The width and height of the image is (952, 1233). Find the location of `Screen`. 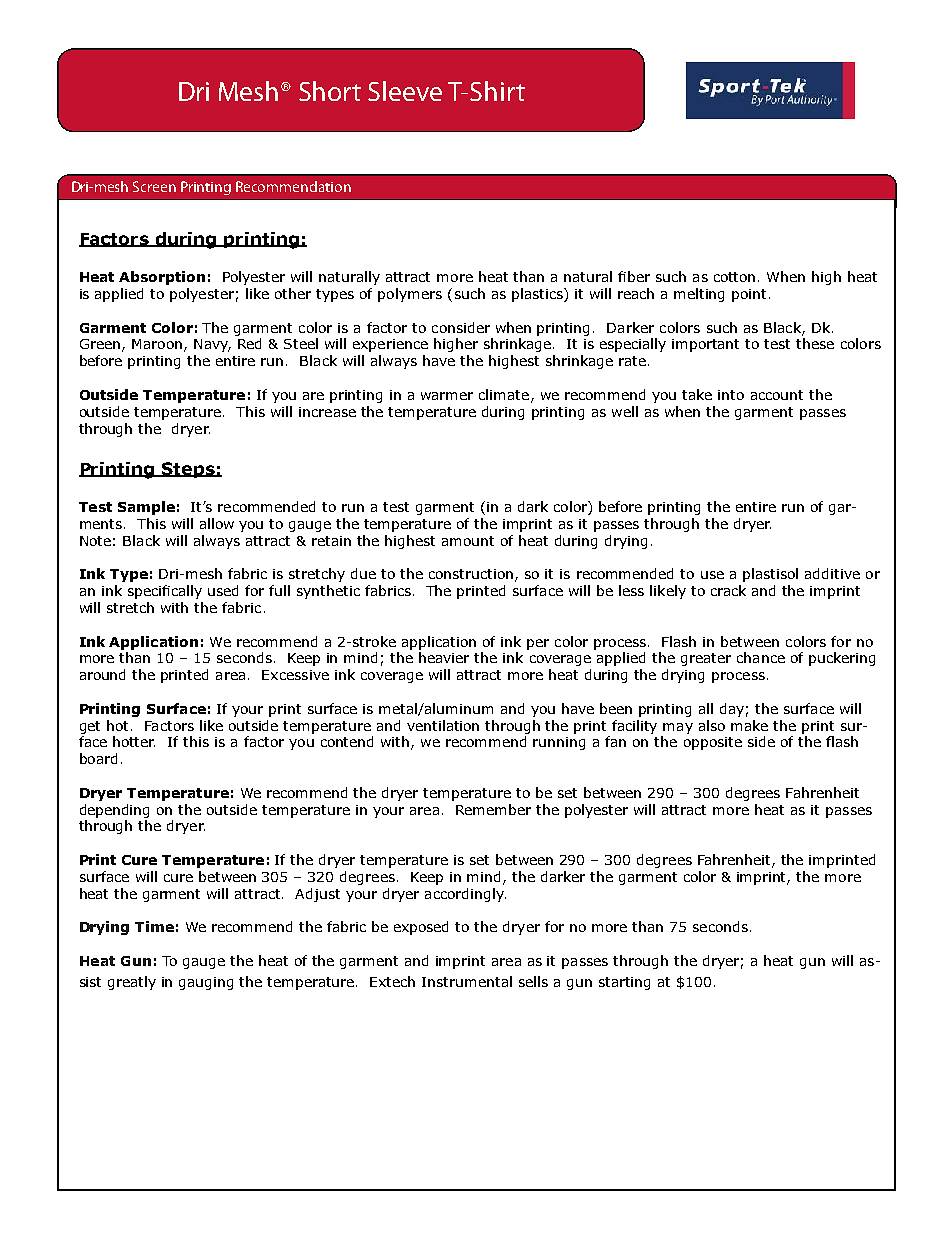

Screen is located at coordinates (154, 186).
